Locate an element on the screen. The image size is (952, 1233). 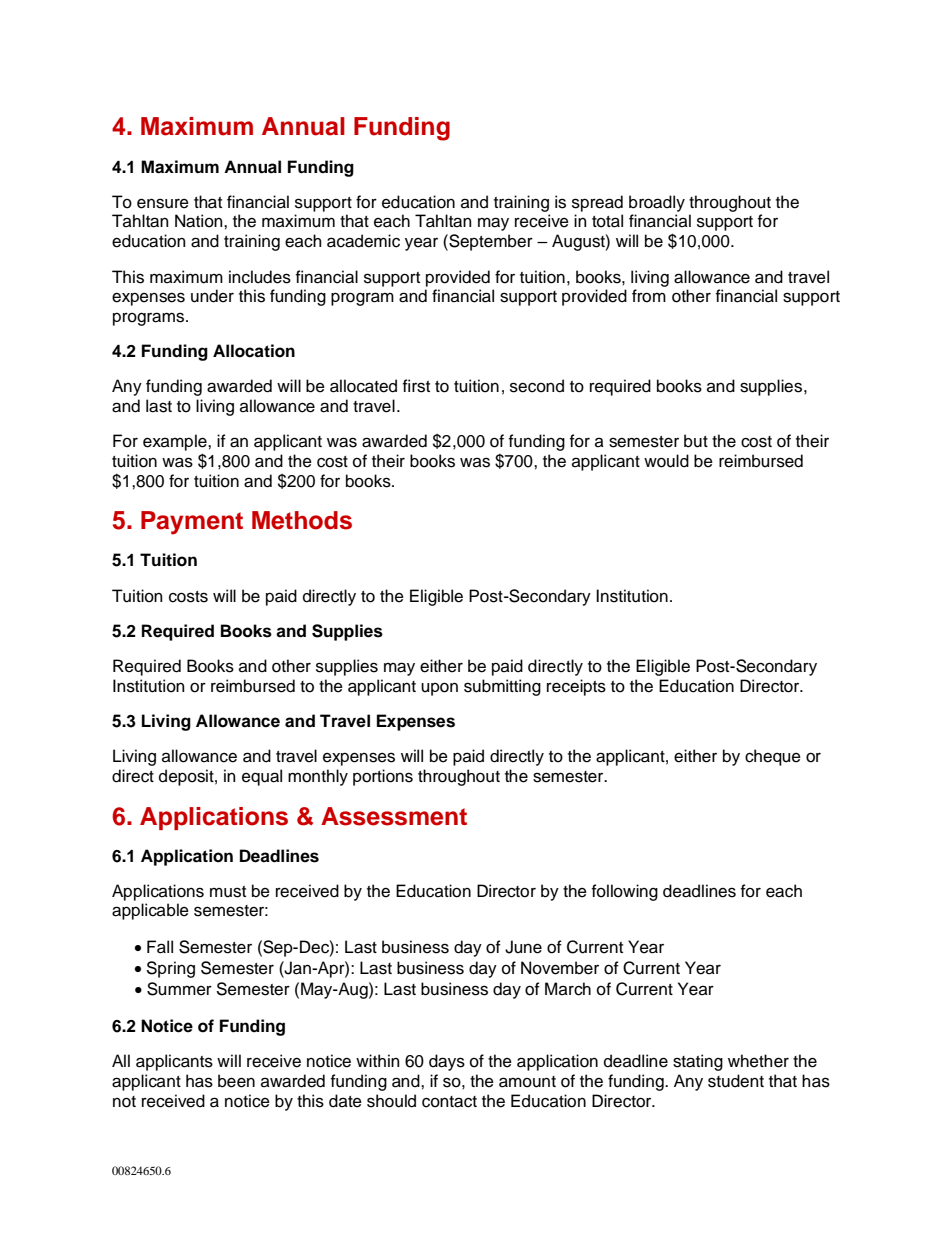
but is located at coordinates (696, 441).
